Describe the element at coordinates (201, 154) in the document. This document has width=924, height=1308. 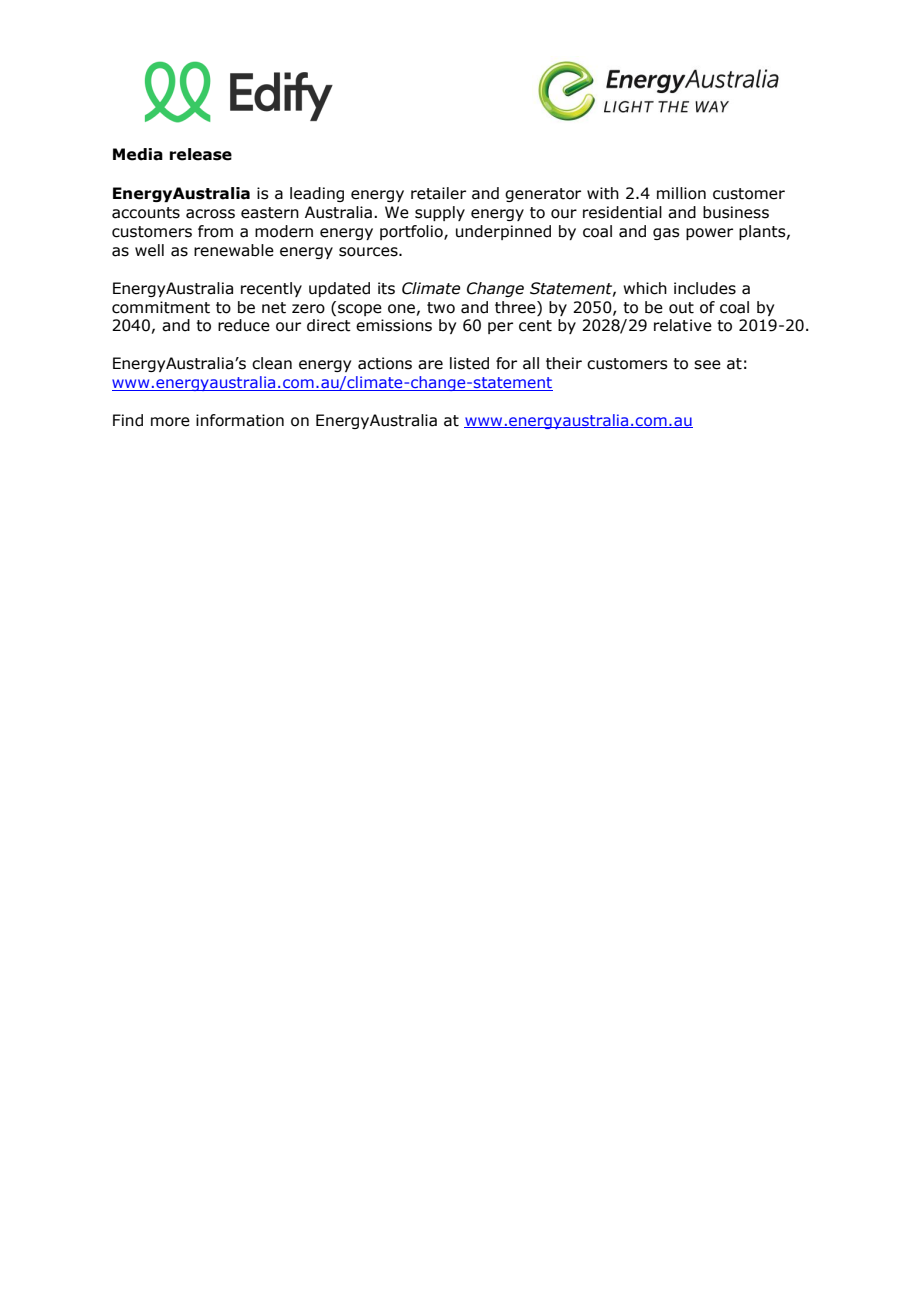
I see `release` at that location.
